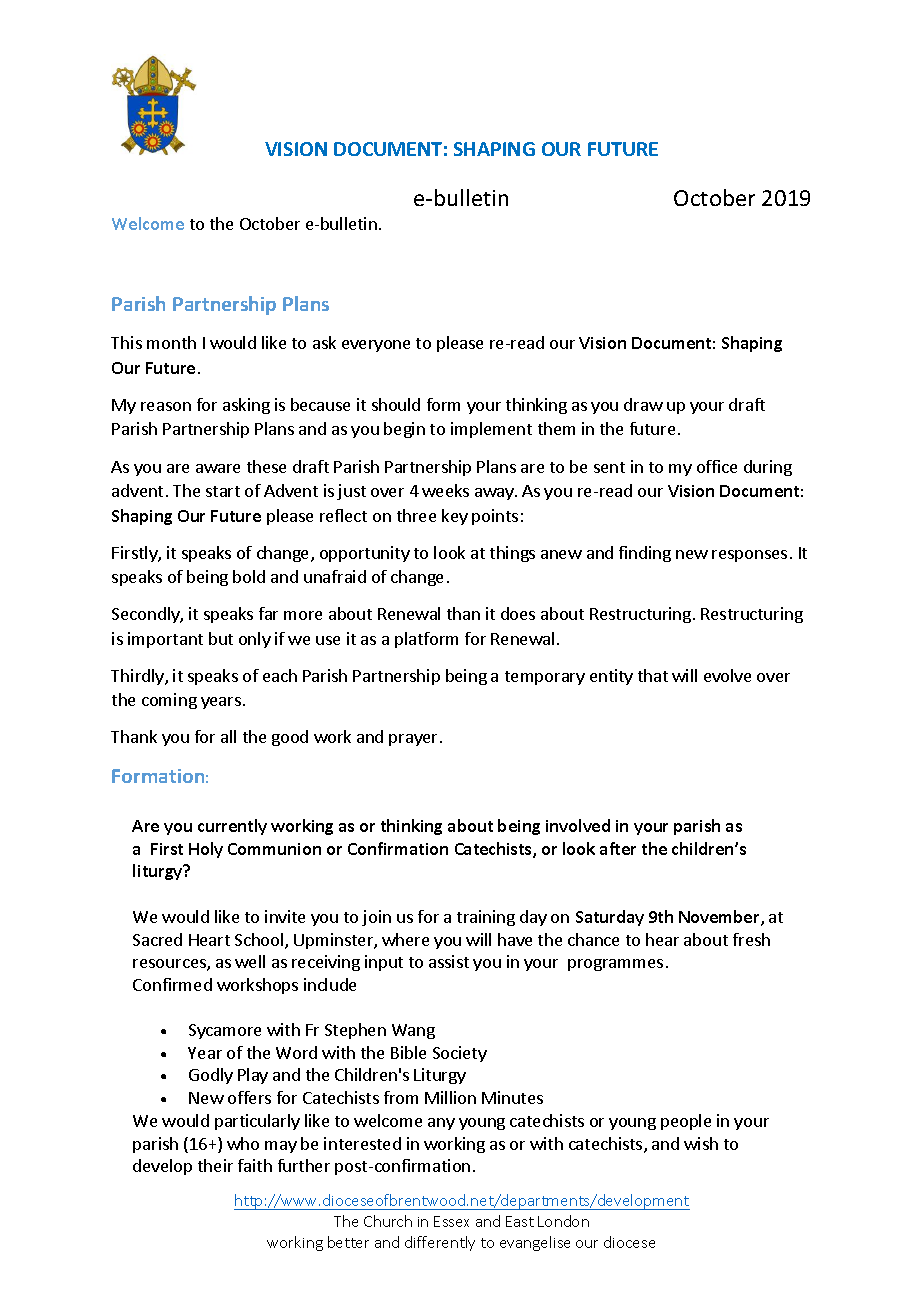  Describe the element at coordinates (171, 342) in the screenshot. I see `month` at that location.
